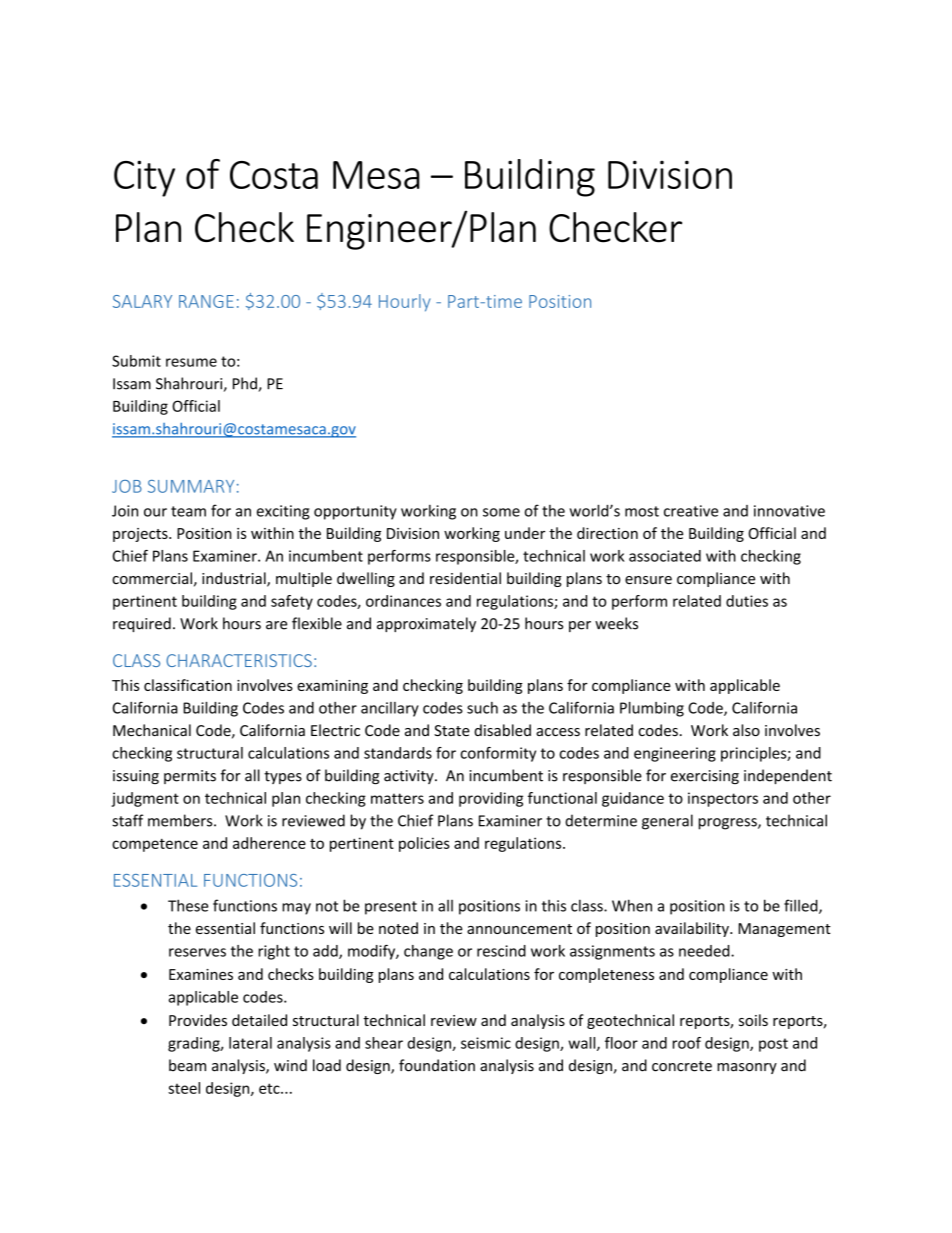 The image size is (952, 1233). What do you see at coordinates (691, 511) in the screenshot?
I see `creative` at bounding box center [691, 511].
